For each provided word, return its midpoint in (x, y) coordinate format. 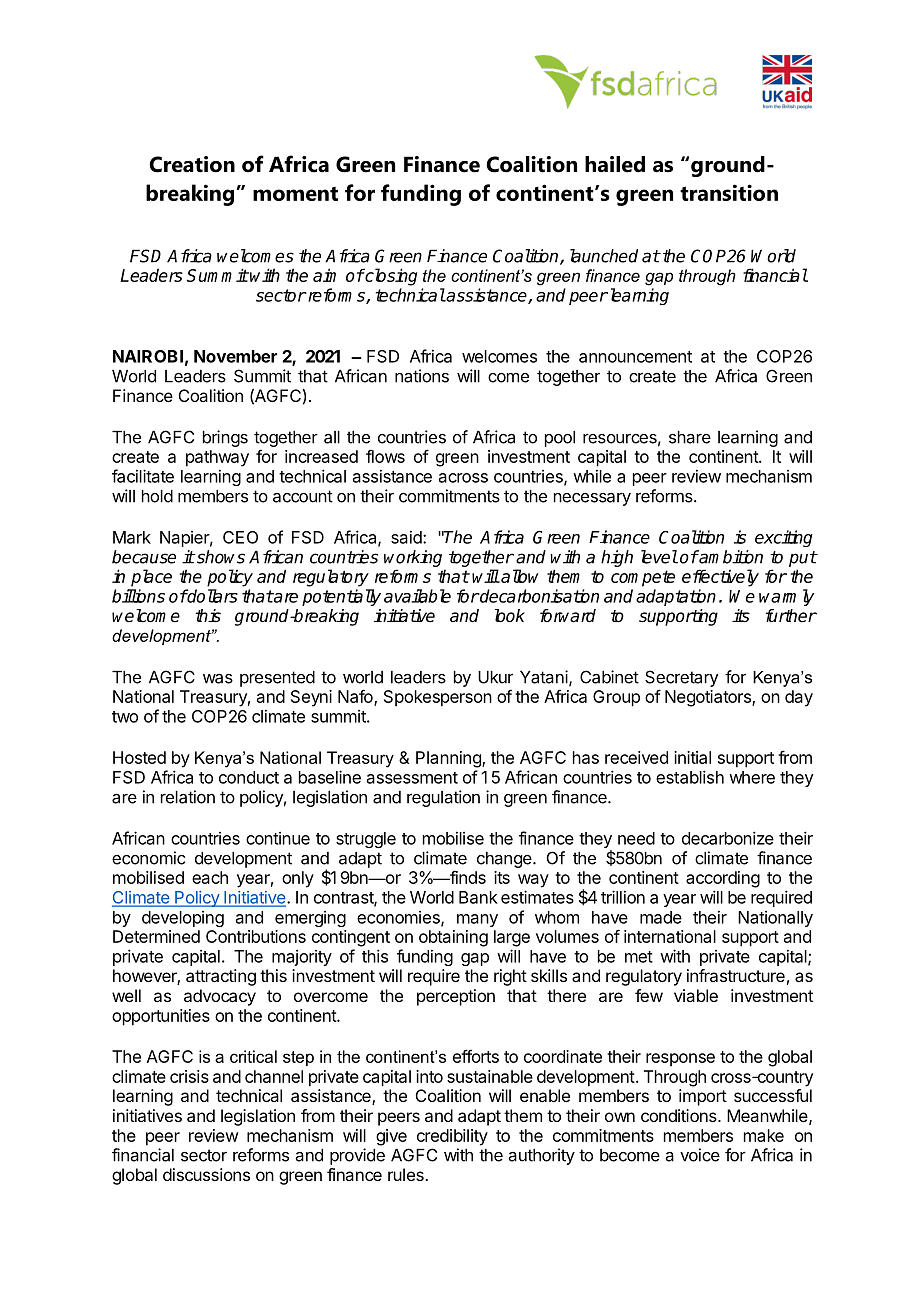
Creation (192, 164)
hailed (615, 164)
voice (700, 1155)
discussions (206, 1174)
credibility (452, 1137)
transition (729, 192)
